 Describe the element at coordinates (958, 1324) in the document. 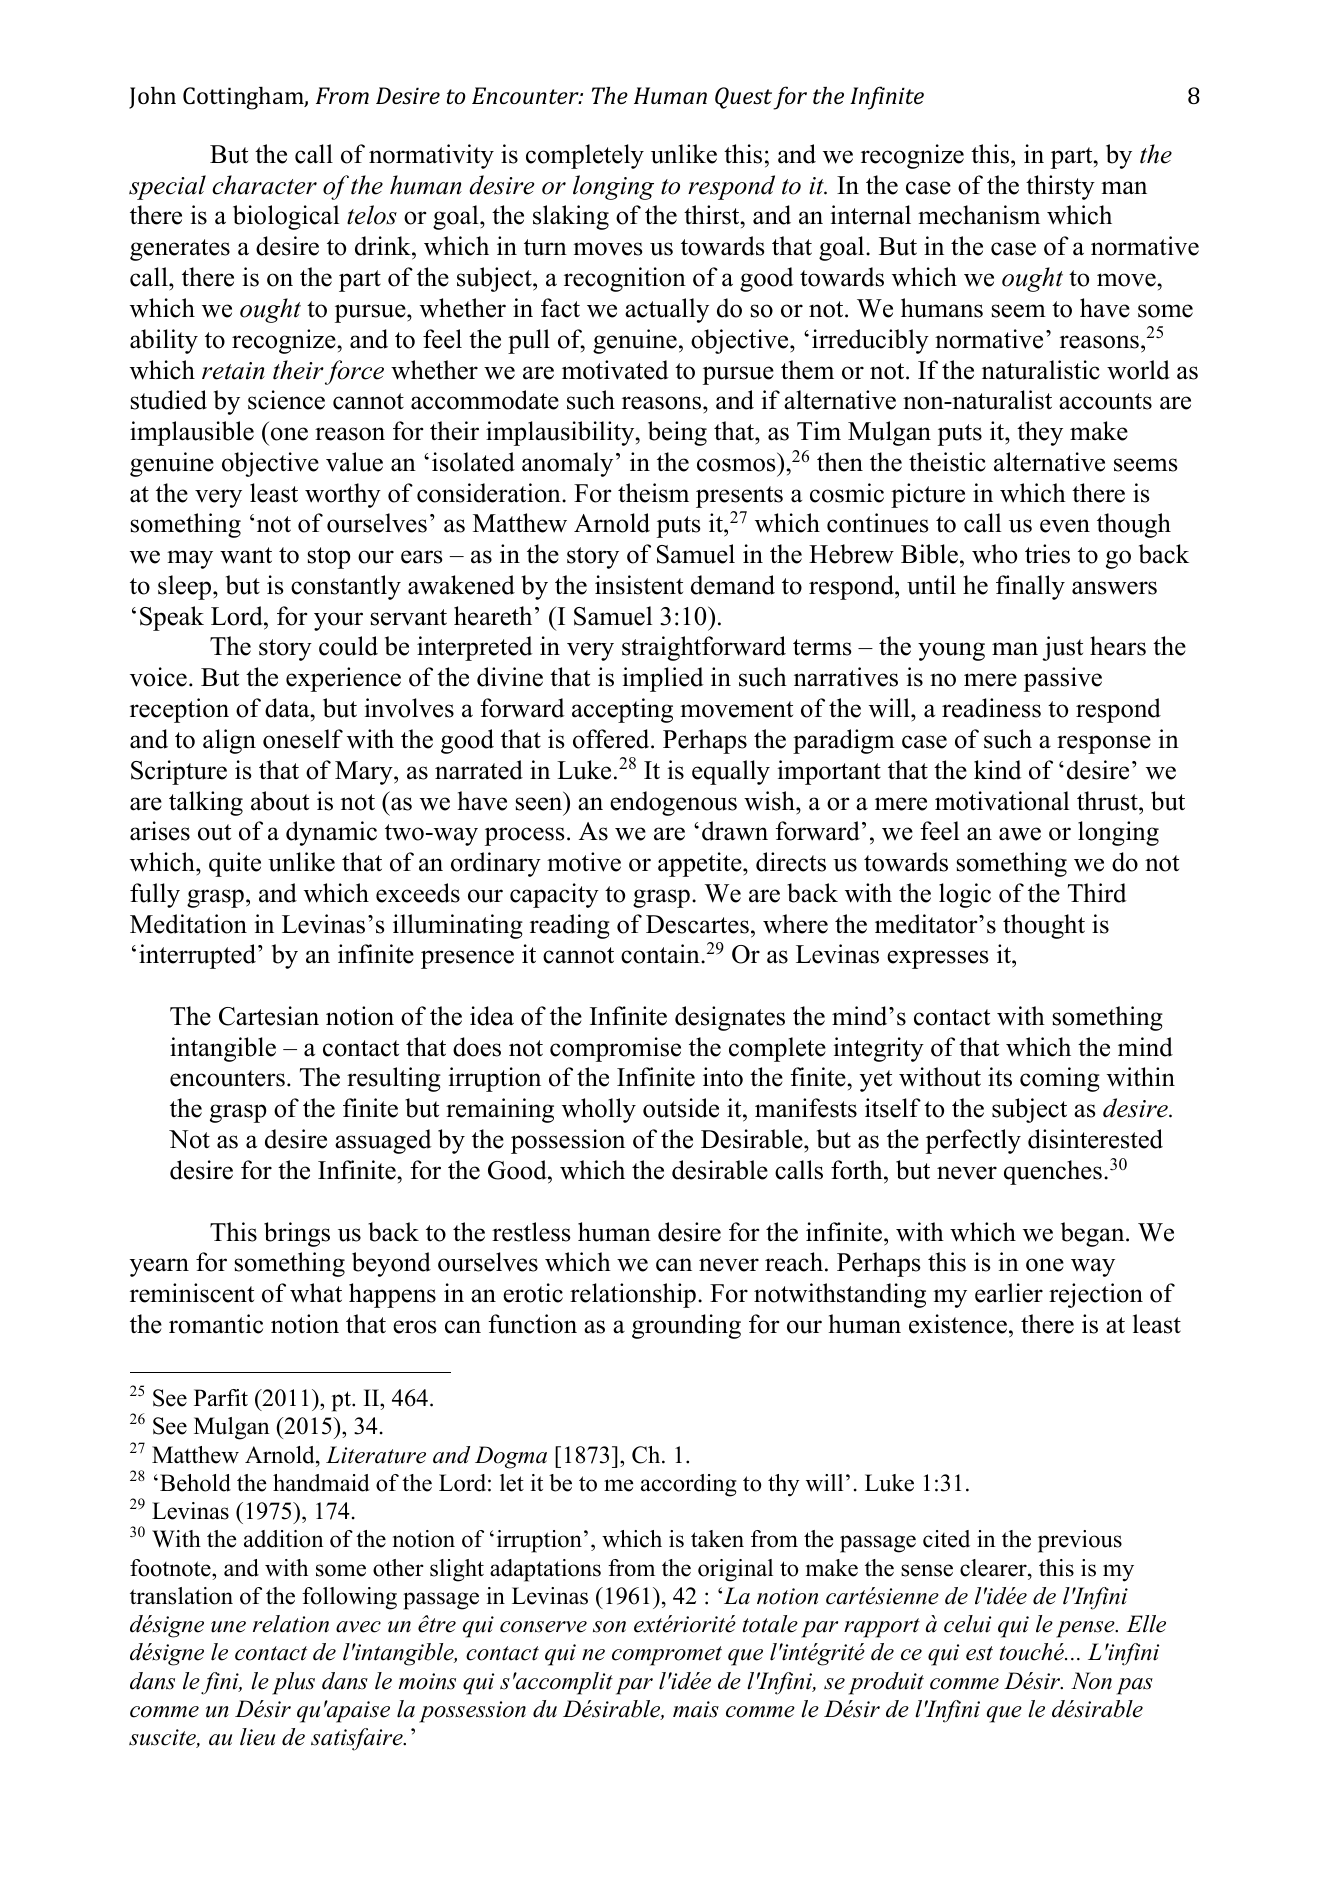

I see `existence` at that location.
